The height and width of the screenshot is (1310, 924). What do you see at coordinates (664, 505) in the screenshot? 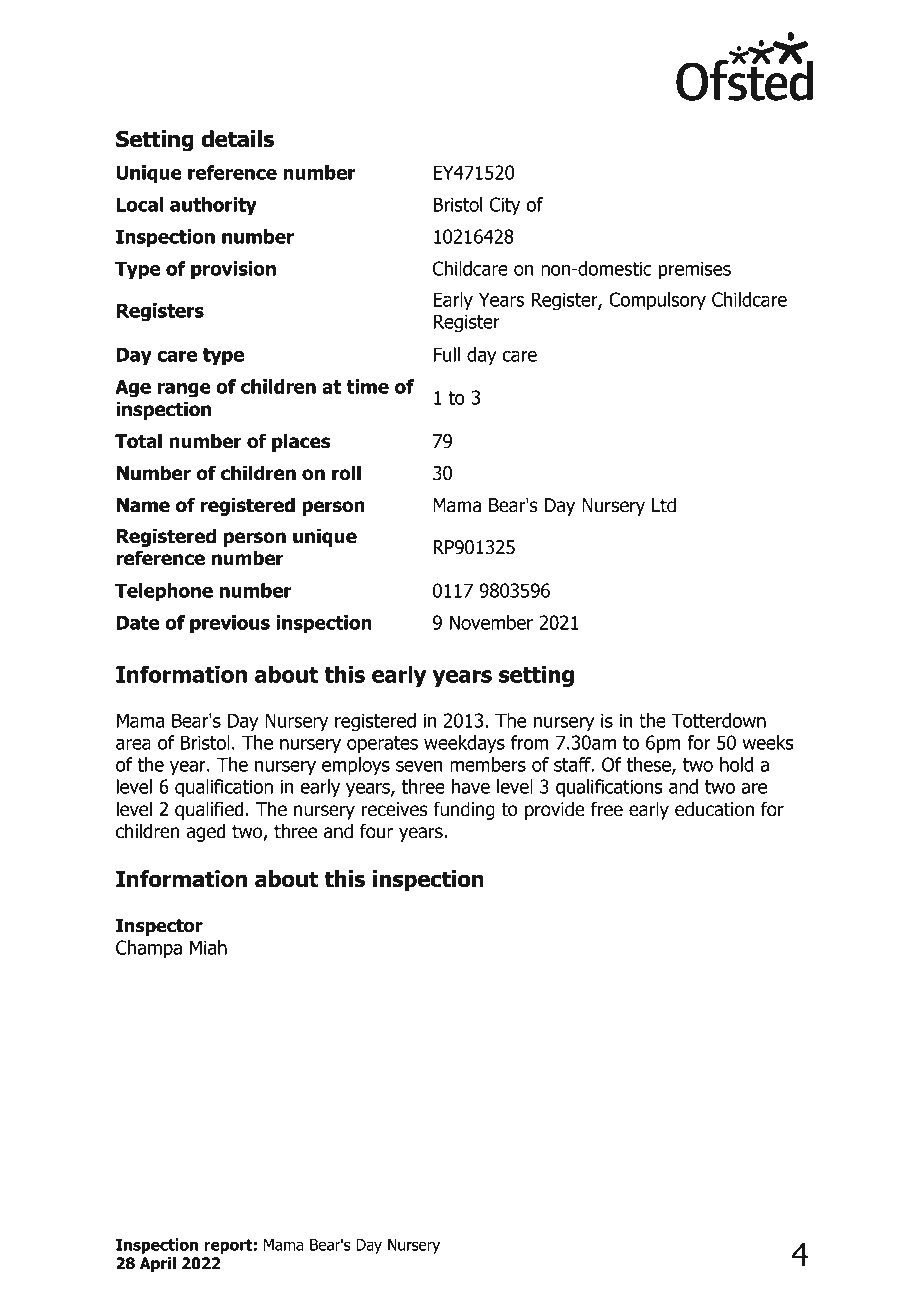
I see `Ltd` at bounding box center [664, 505].
